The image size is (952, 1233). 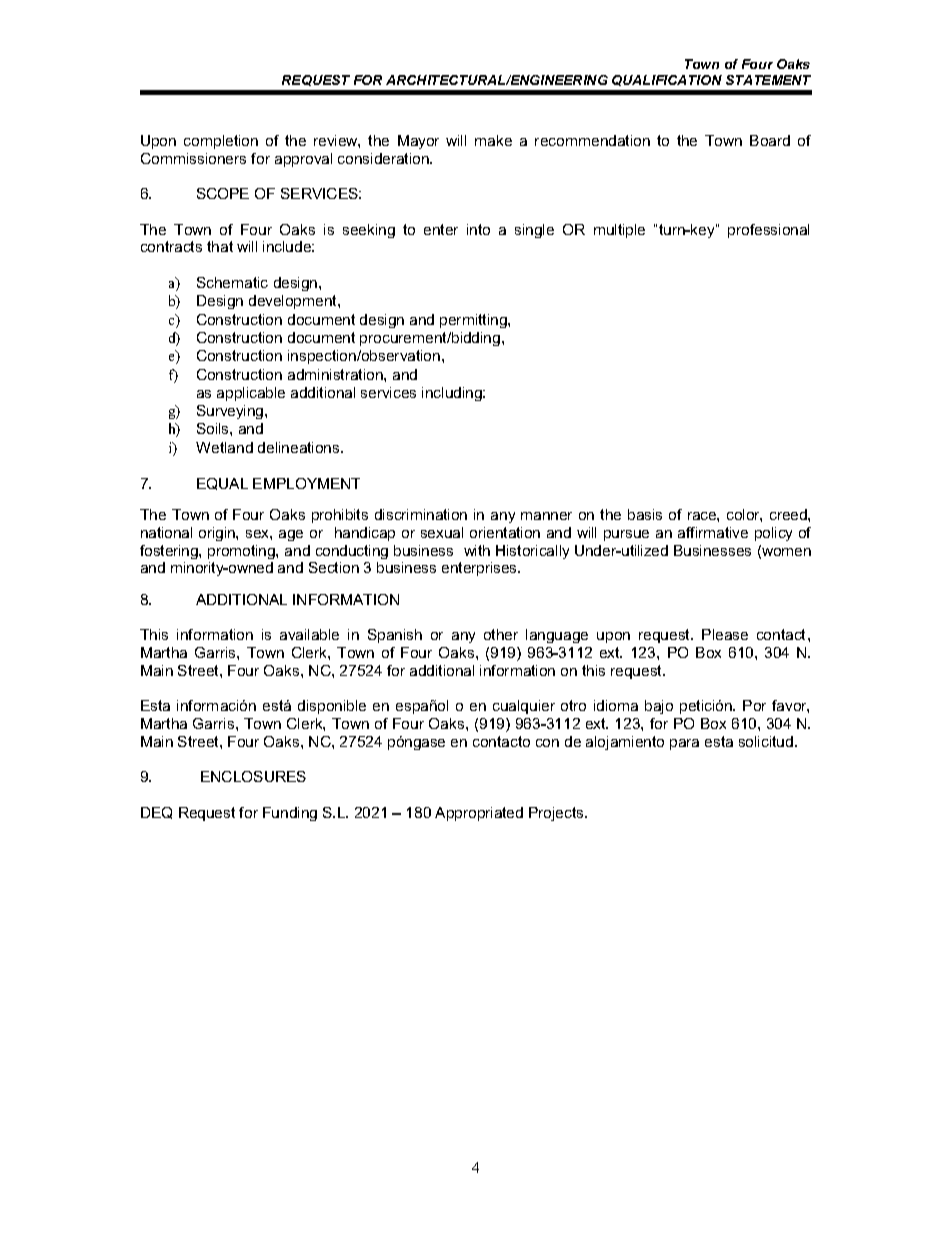 I want to click on QUALIFICATION, so click(x=667, y=80).
